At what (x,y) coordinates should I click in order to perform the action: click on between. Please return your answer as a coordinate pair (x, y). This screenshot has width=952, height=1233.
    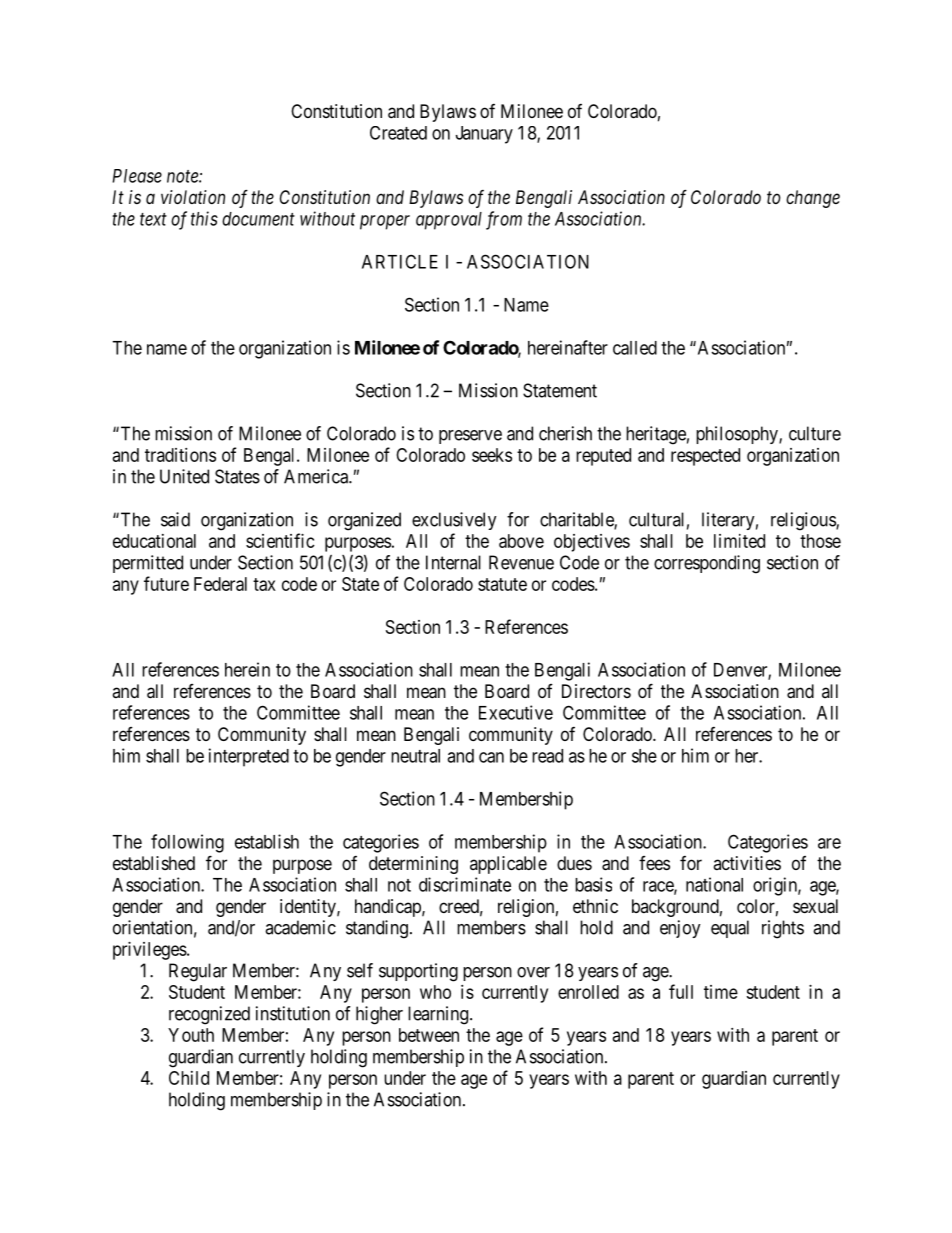
    Looking at the image, I should click on (429, 1035).
